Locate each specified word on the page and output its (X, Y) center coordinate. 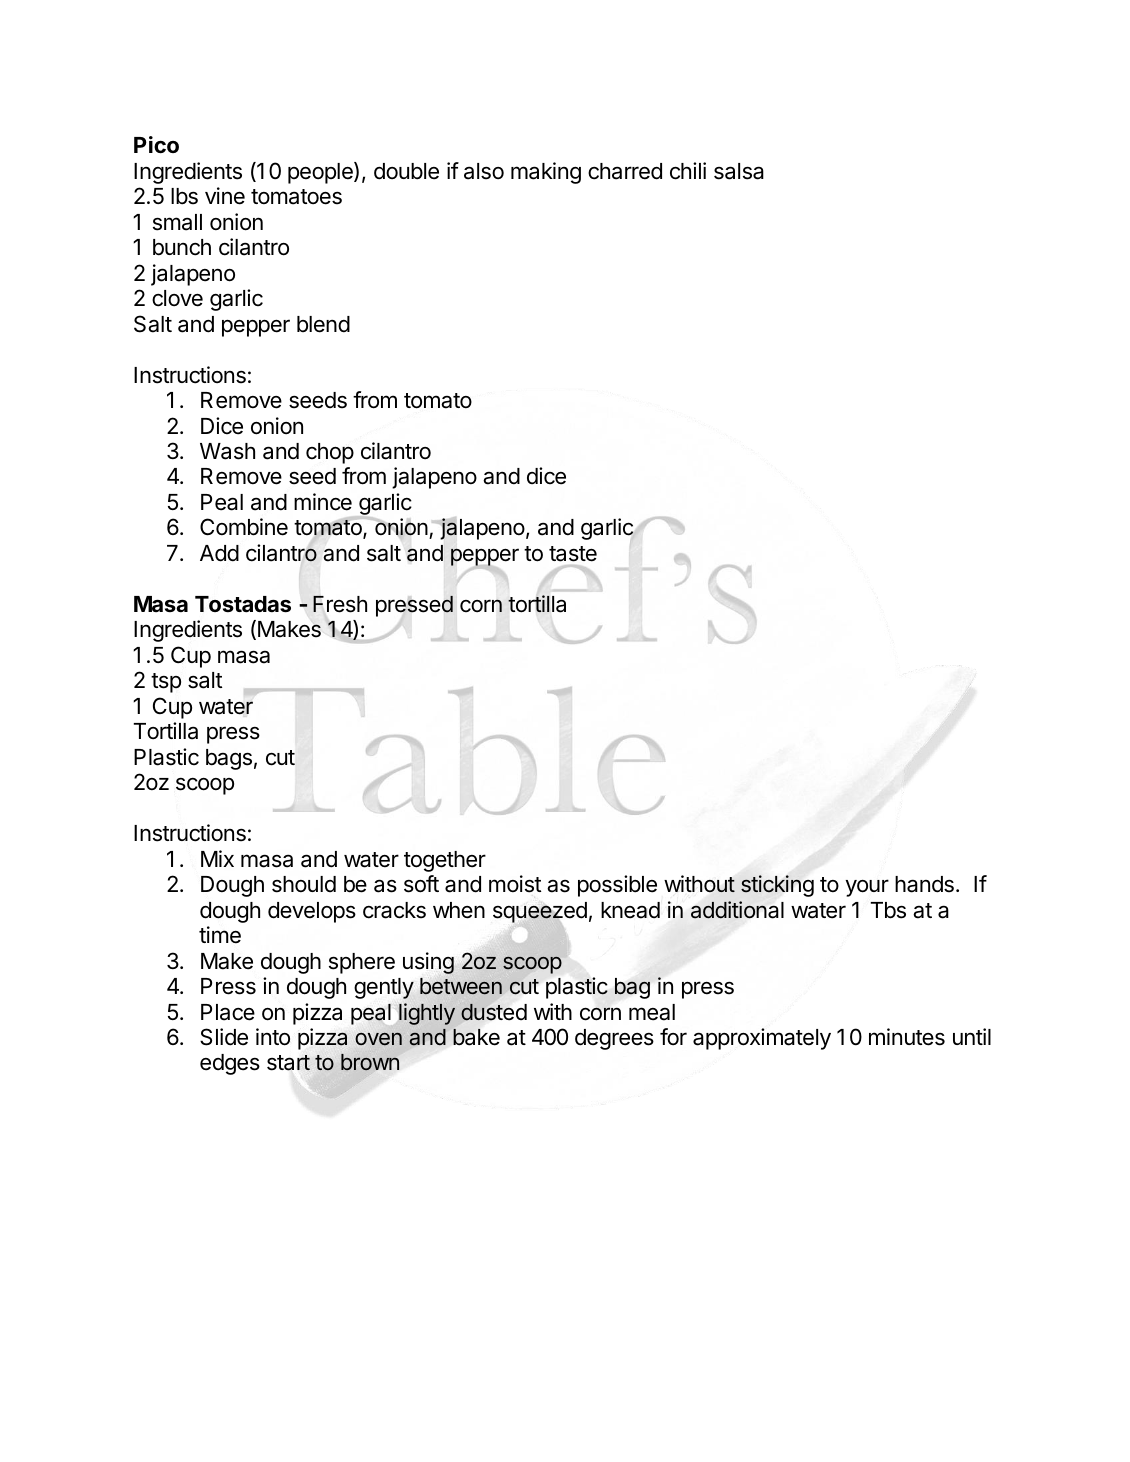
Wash (227, 451)
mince (323, 502)
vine (225, 196)
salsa (739, 171)
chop (330, 453)
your (867, 888)
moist (515, 884)
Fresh (340, 604)
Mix (217, 858)
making (546, 173)
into (273, 1037)
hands (924, 884)
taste (573, 554)
